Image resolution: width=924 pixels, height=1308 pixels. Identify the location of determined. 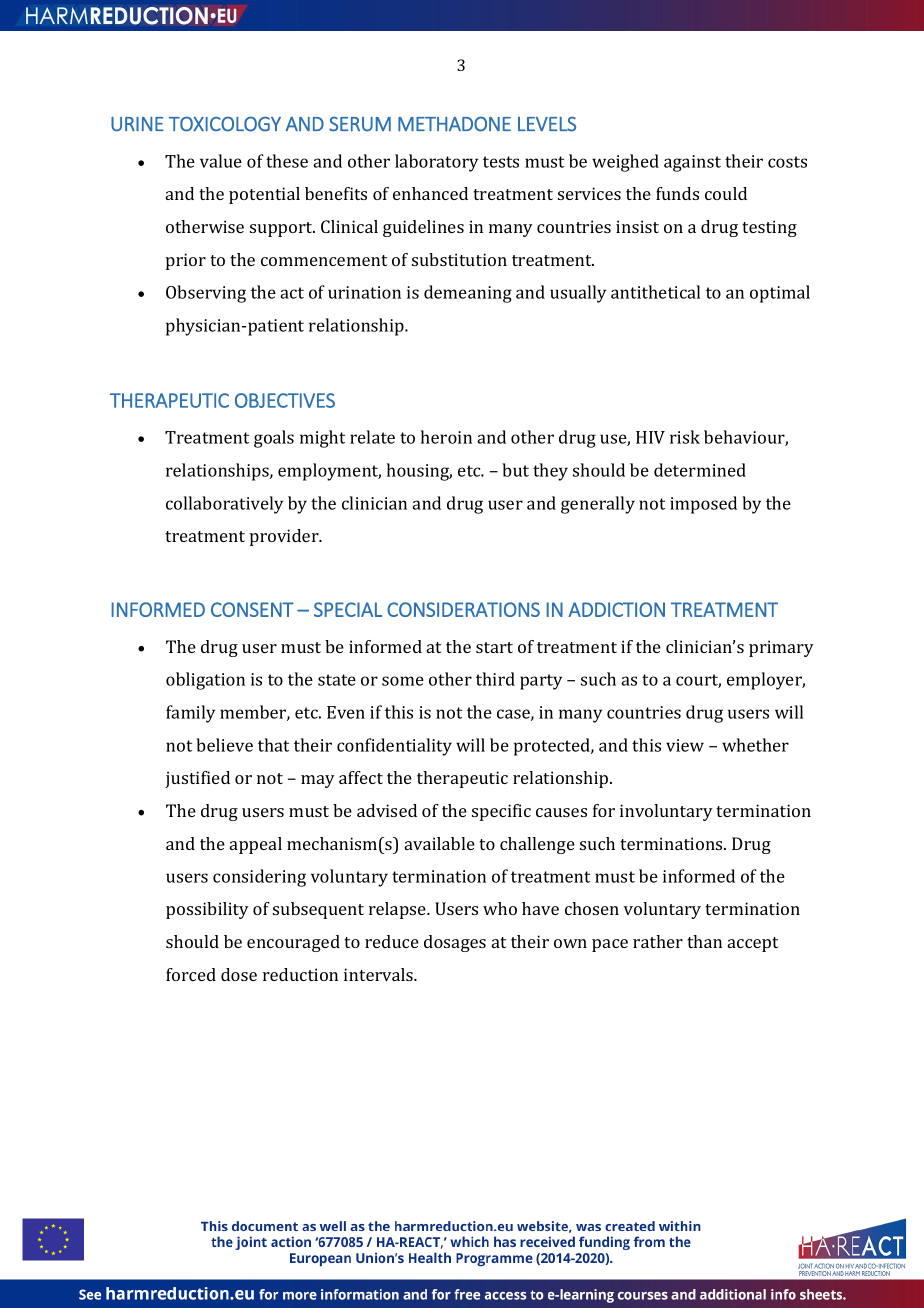
(700, 470).
